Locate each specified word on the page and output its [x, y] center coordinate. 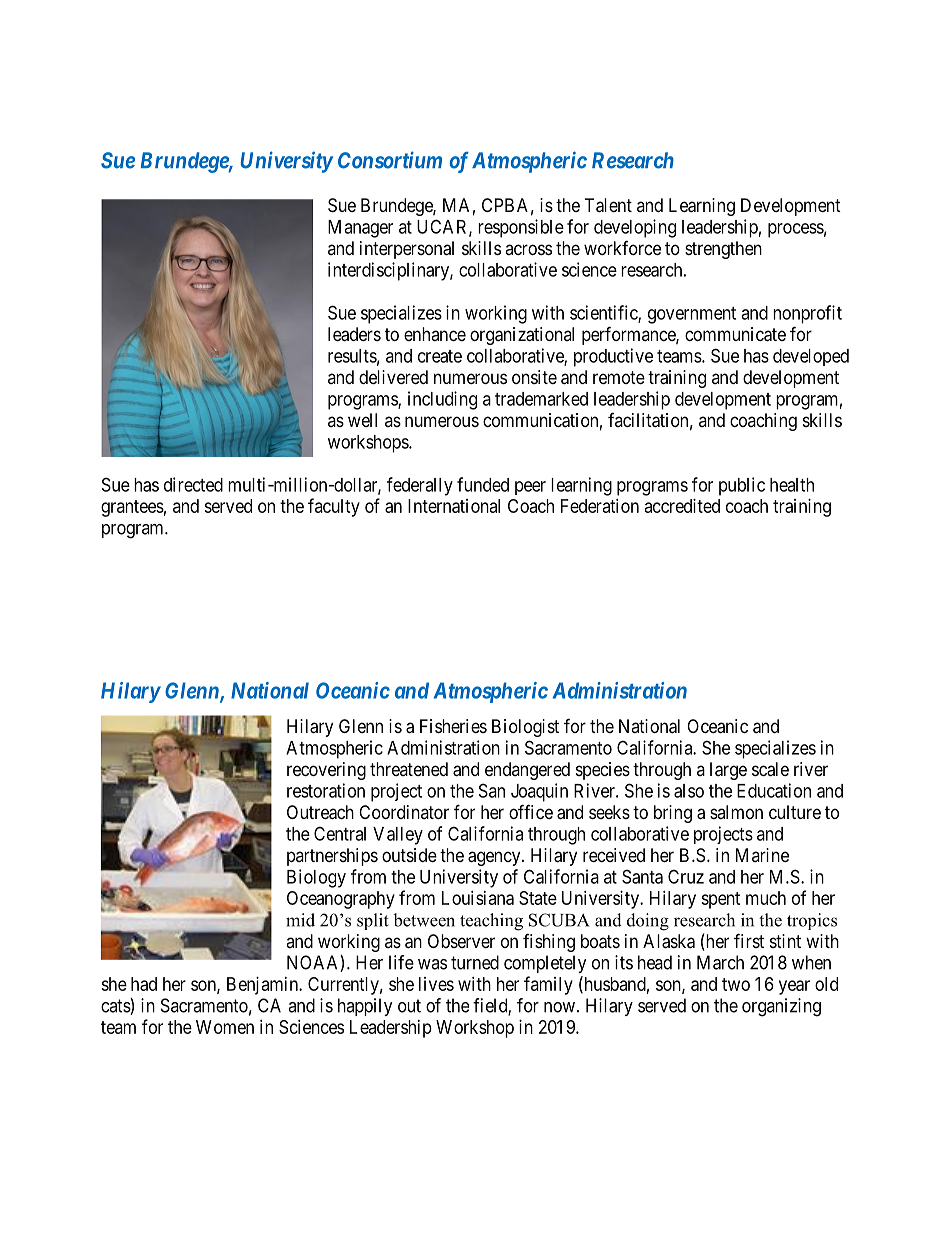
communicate [735, 334]
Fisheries [453, 726]
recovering [326, 771]
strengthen [723, 250]
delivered [393, 377]
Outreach [320, 812]
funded [483, 484]
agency [495, 858]
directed [193, 484]
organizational [522, 336]
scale [770, 769]
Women [225, 1027]
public [742, 486]
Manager [360, 229]
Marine [762, 855]
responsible [521, 228]
